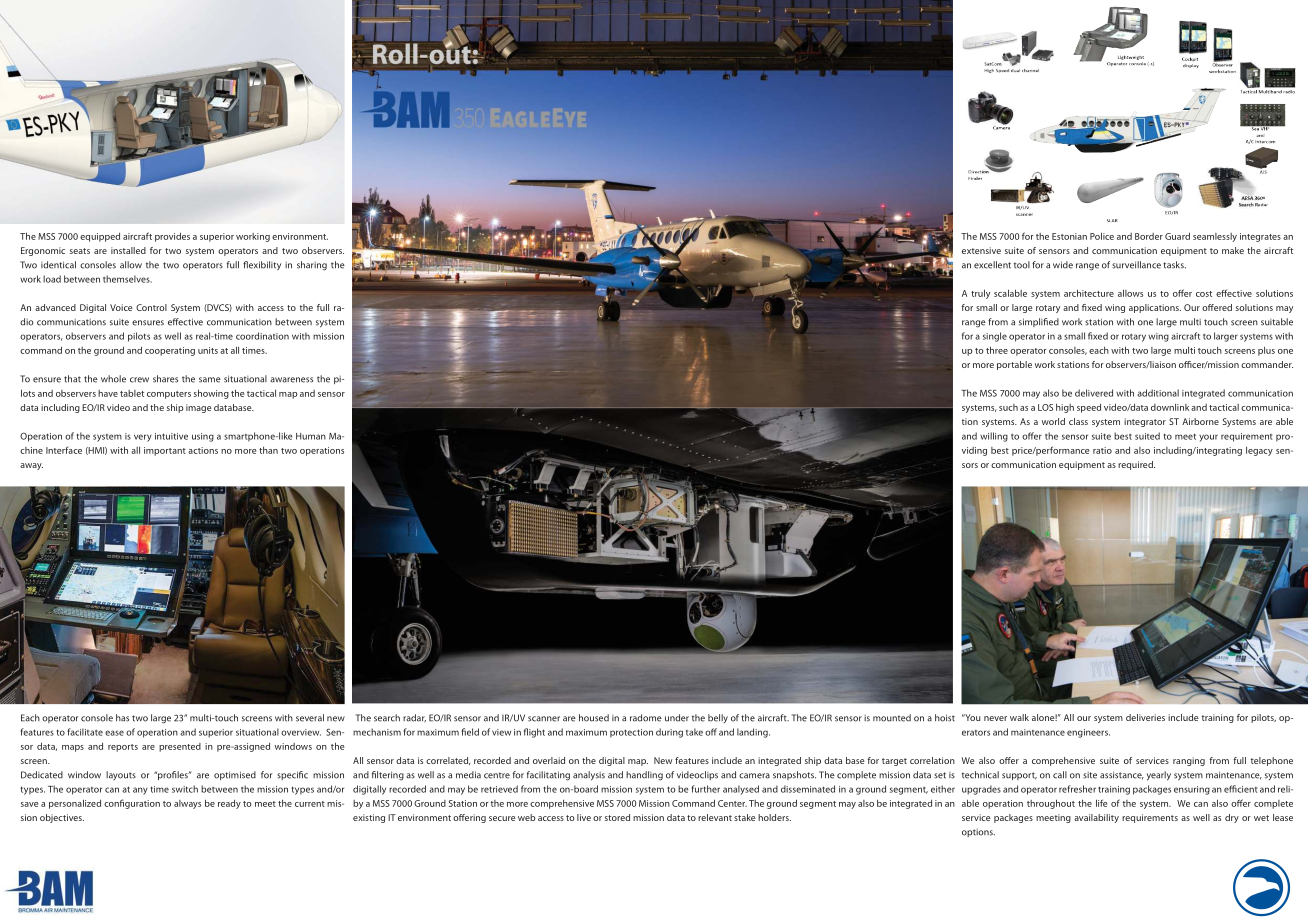 The height and width of the document is (924, 1308). I want to click on further, so click(705, 789).
